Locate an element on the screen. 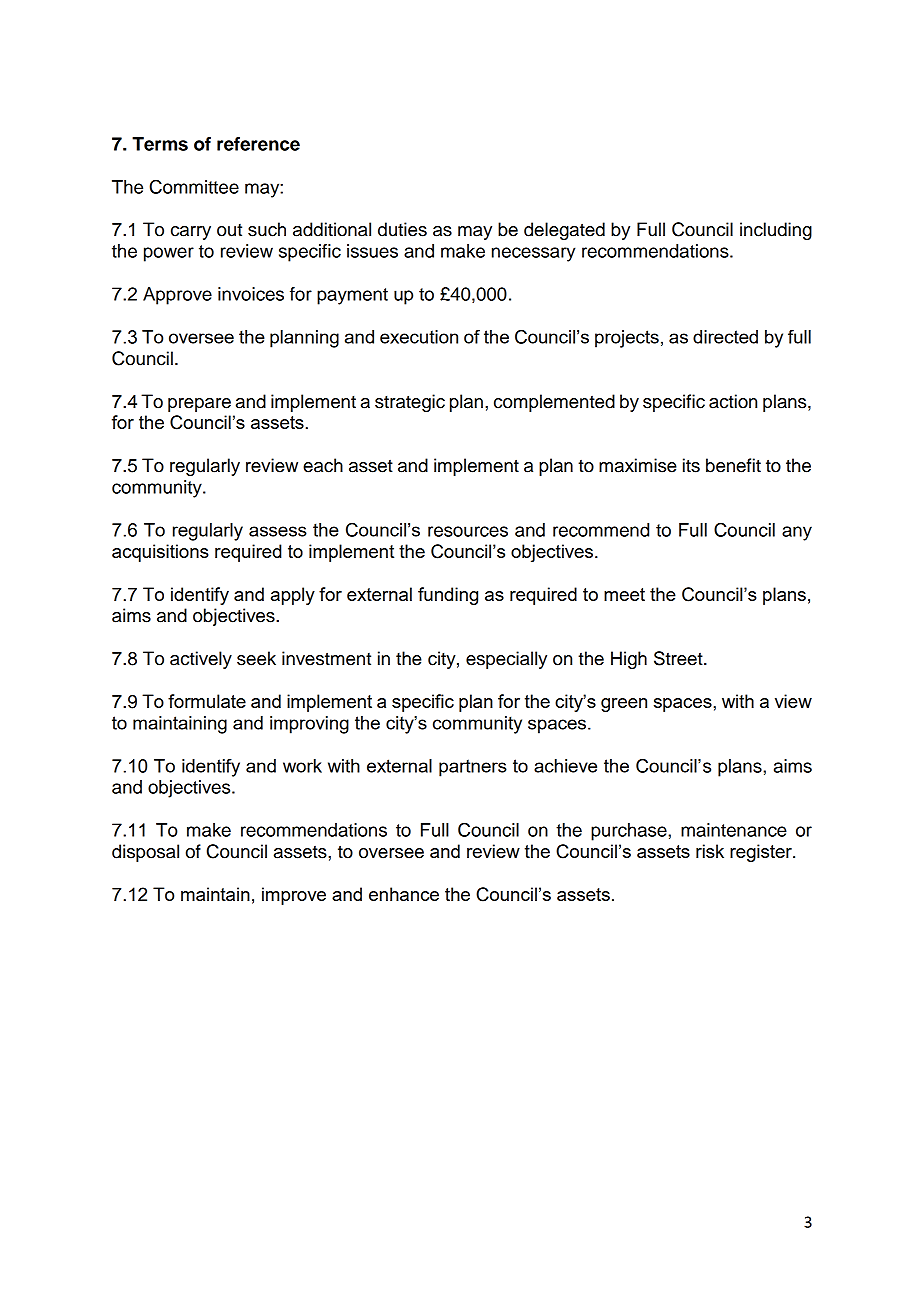 The height and width of the screenshot is (1308, 924). improve is located at coordinates (294, 896).
